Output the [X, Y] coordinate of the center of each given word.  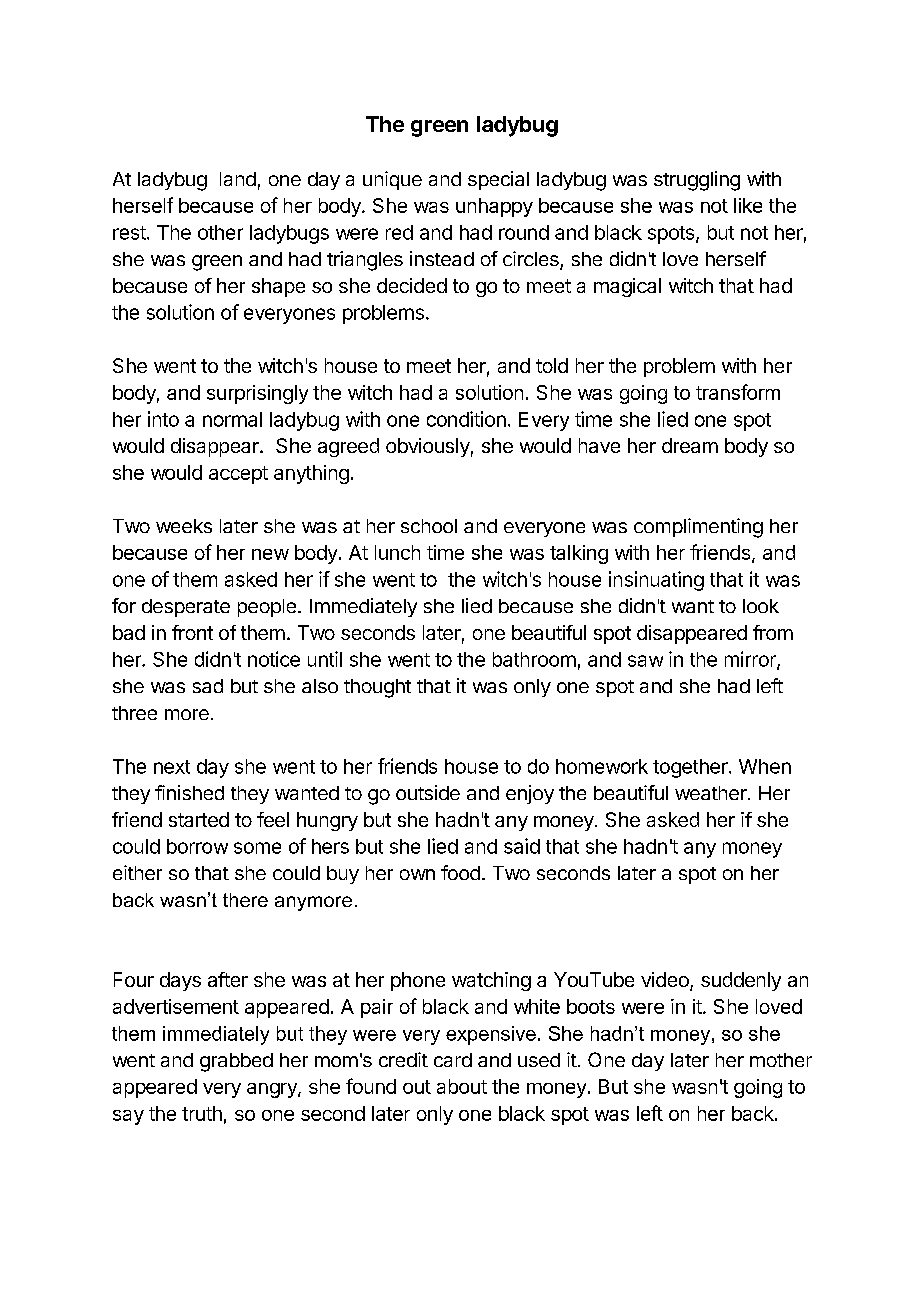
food [460, 872]
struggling [697, 181]
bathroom [534, 659]
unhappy [494, 207]
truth [202, 1113]
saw [645, 661]
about [462, 1086]
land [238, 179]
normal [232, 419]
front [192, 632]
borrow [197, 846]
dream [690, 445]
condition [466, 419]
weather [712, 793]
